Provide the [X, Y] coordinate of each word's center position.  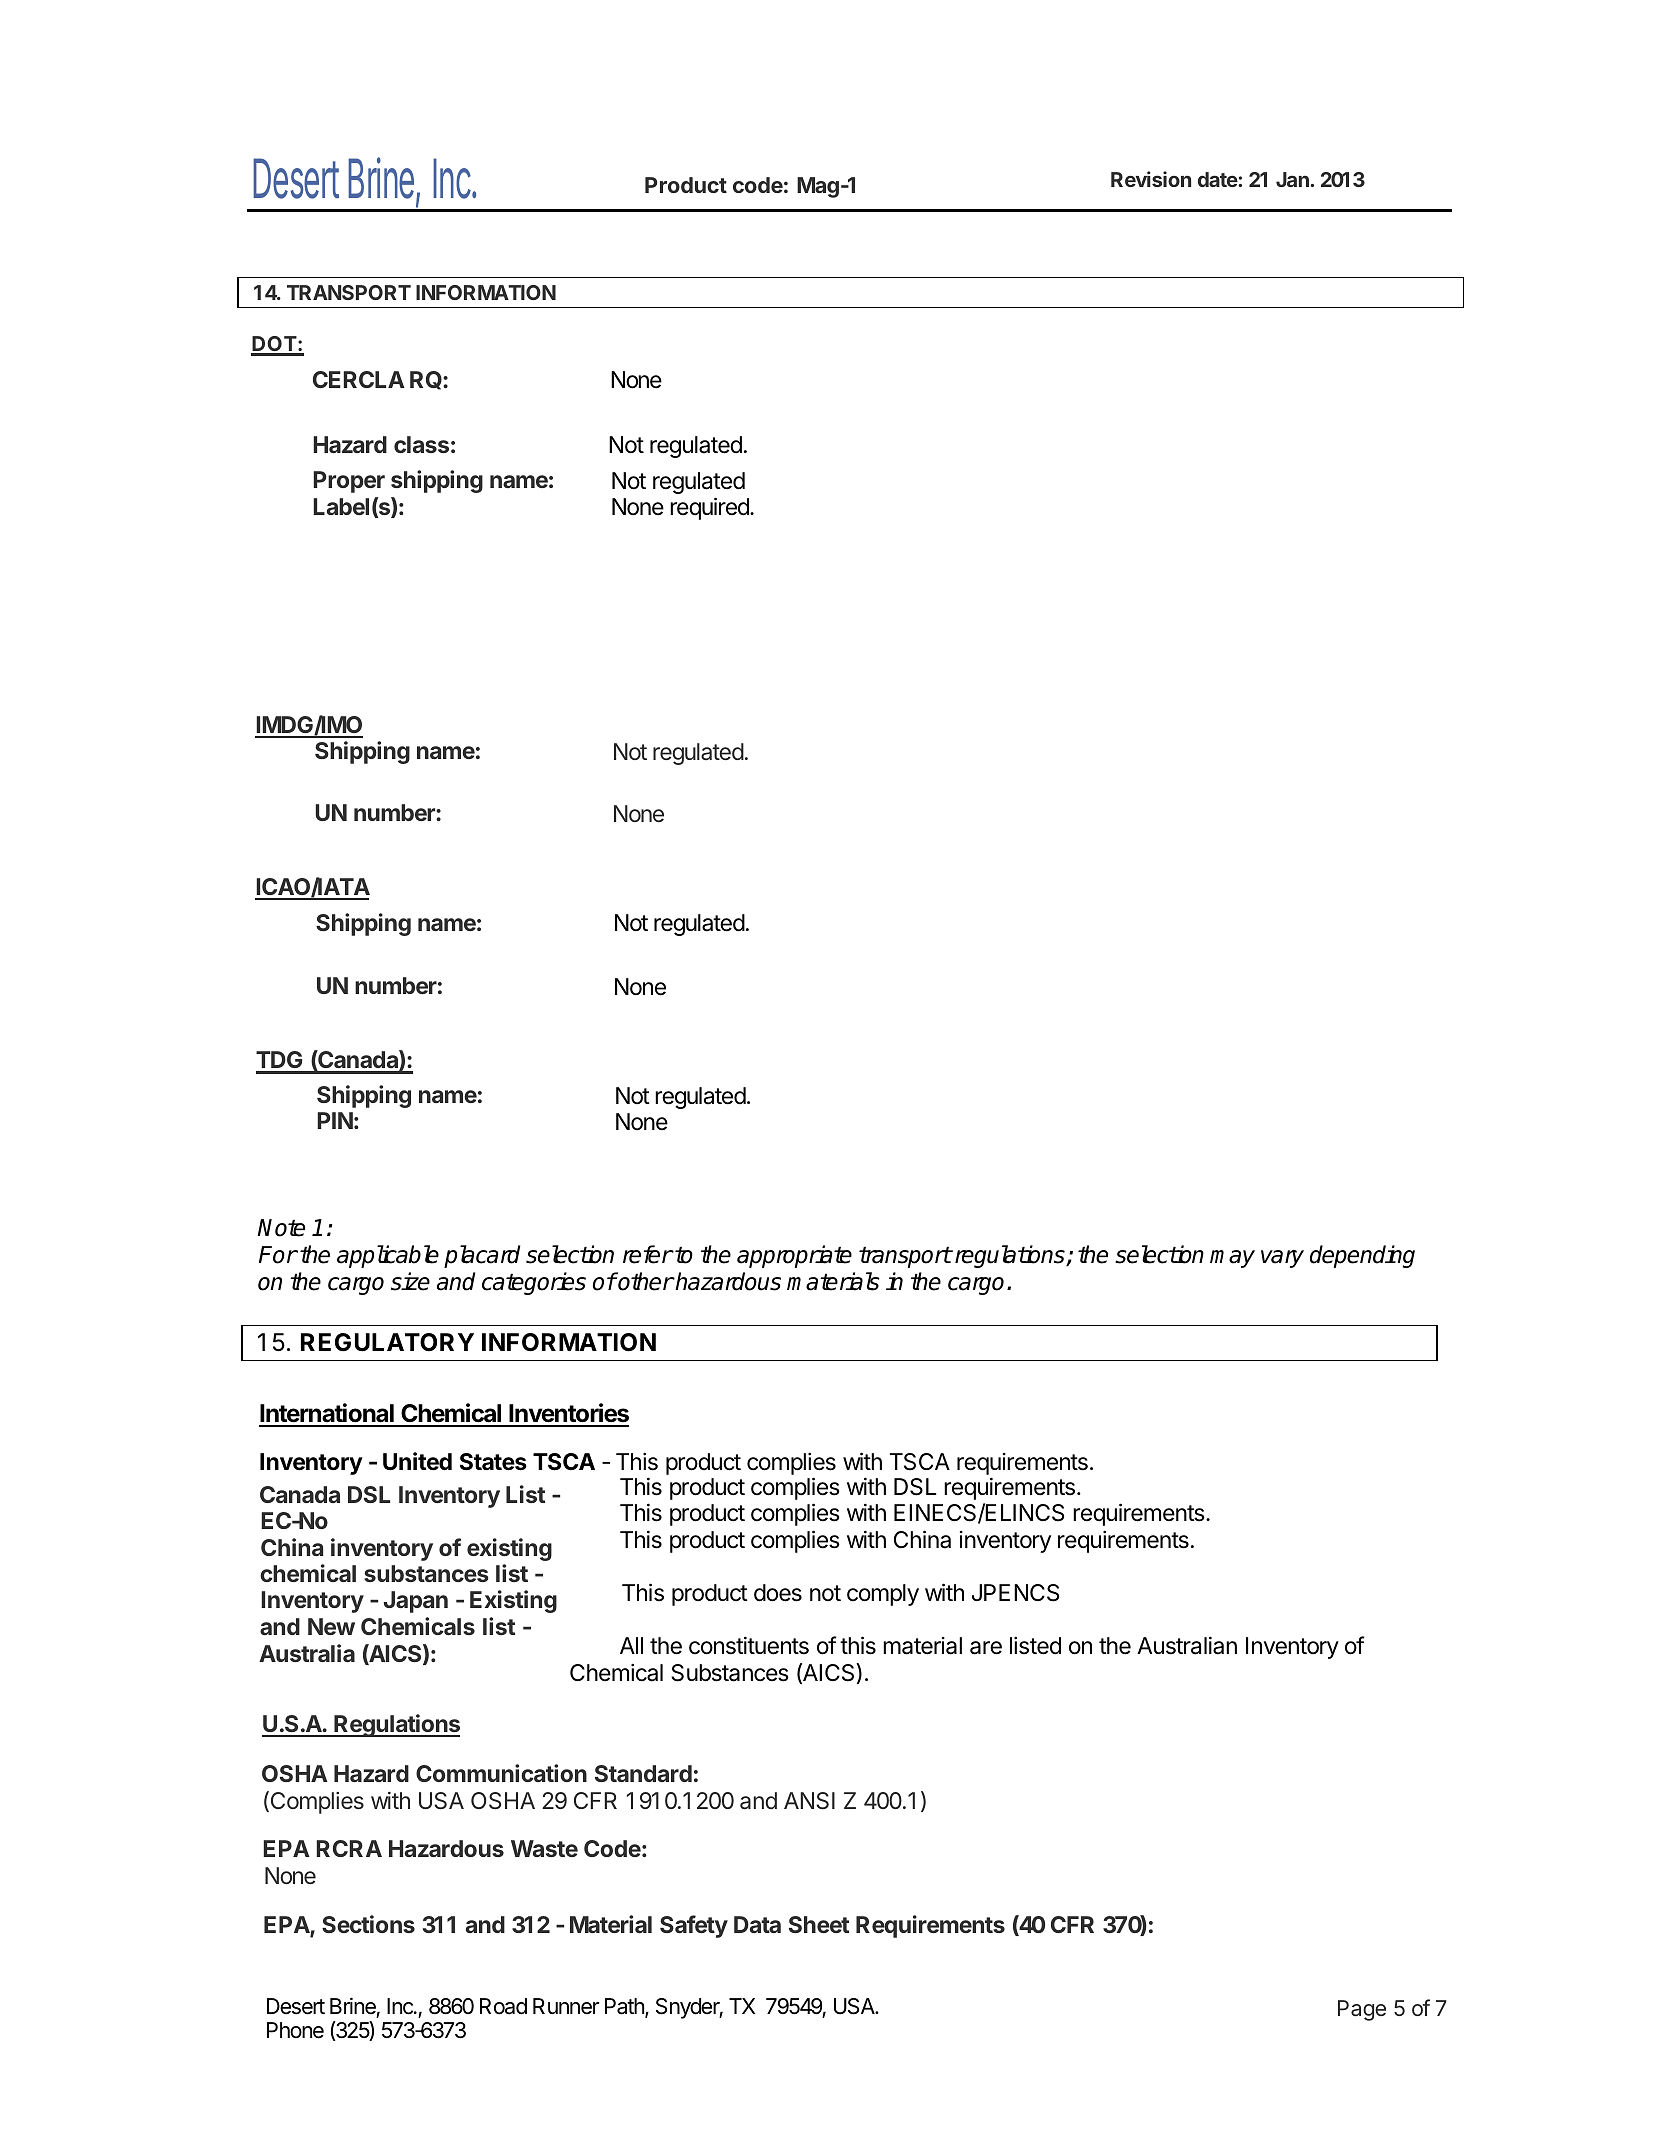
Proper [349, 482]
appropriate [794, 1256]
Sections [368, 1924]
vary [1282, 1259]
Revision [1151, 179]
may [1232, 1259]
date [1218, 179]
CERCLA [359, 379]
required [710, 508]
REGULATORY [387, 1342]
